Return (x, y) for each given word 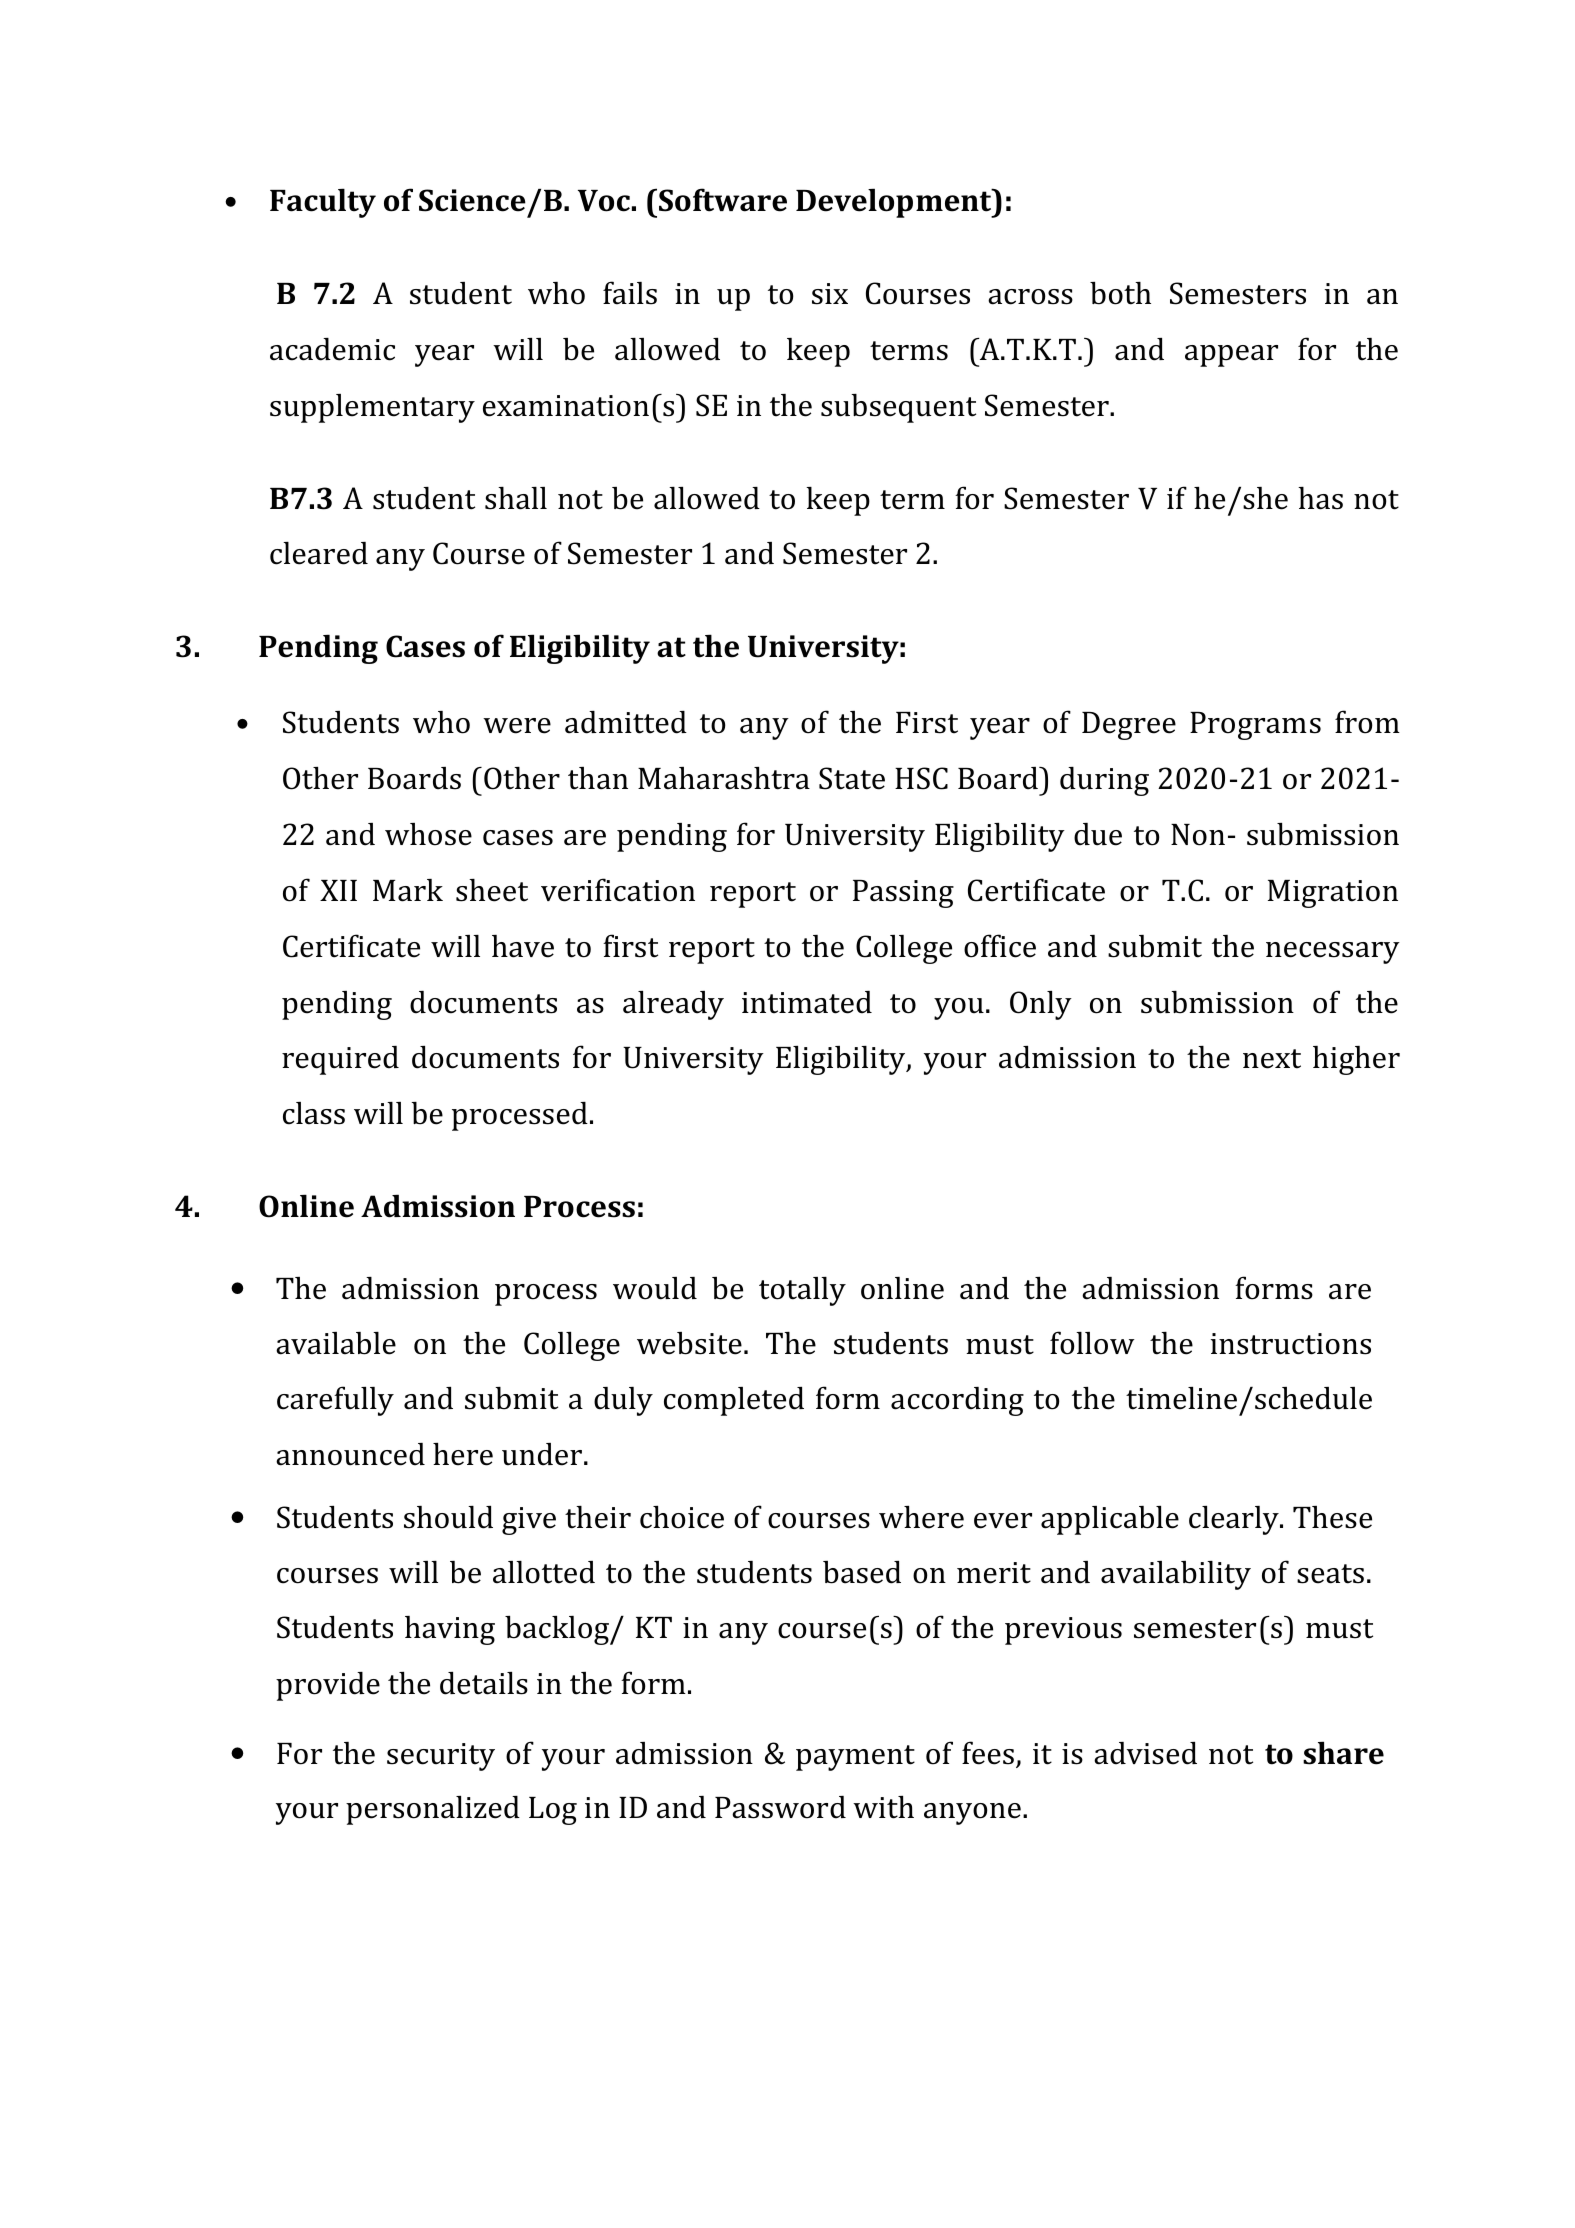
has (1320, 498)
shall (516, 498)
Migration (1333, 894)
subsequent (898, 408)
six (830, 294)
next (1272, 1059)
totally (802, 1291)
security (441, 1757)
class (314, 1113)
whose (428, 834)
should (448, 1517)
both (1120, 293)
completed (734, 1401)
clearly (1235, 1520)
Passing (903, 894)
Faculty (323, 203)
